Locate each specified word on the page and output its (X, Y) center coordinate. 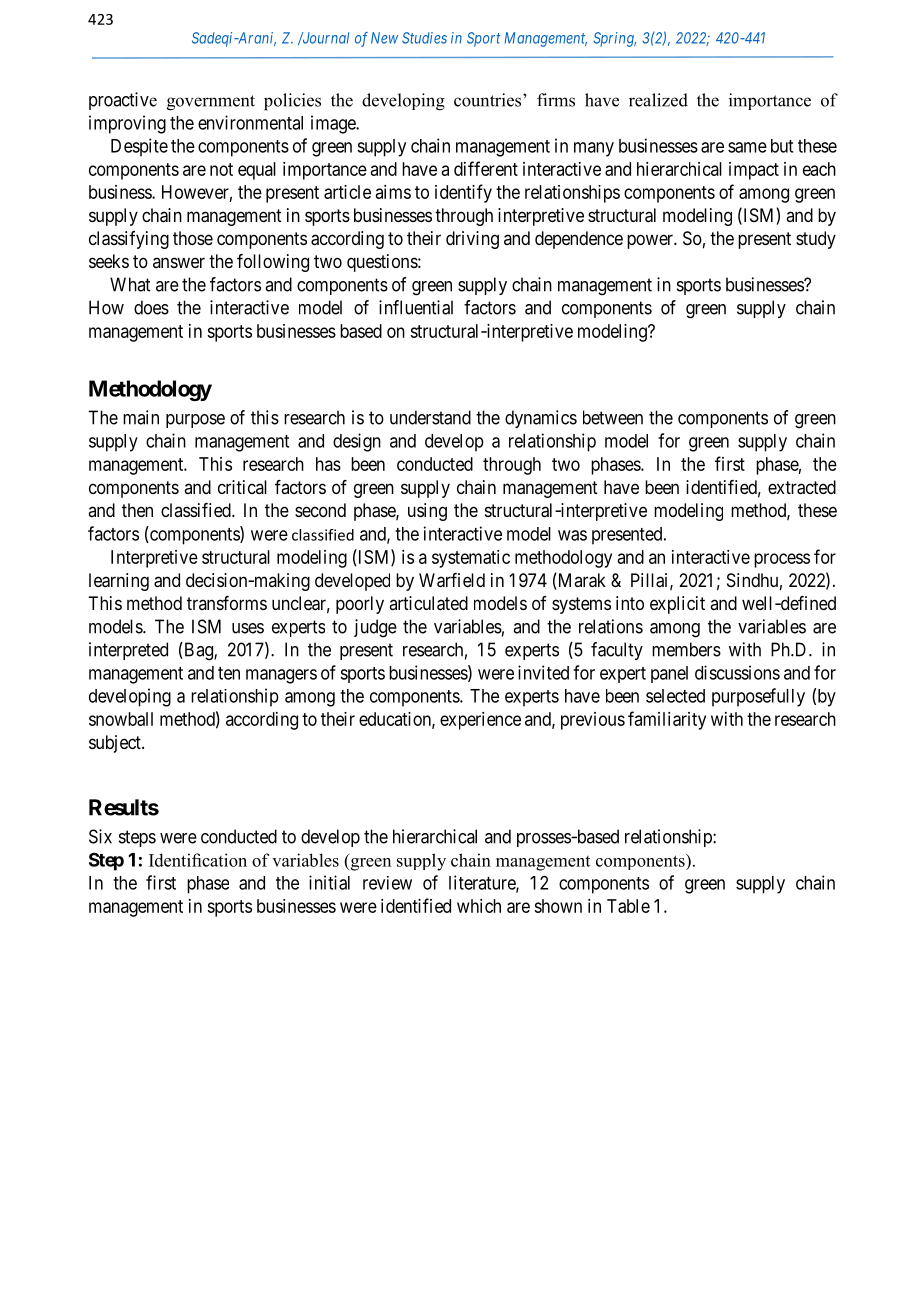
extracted (802, 487)
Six (100, 836)
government (211, 103)
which (479, 906)
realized (658, 100)
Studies (424, 38)
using (427, 512)
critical (242, 487)
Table (628, 906)
